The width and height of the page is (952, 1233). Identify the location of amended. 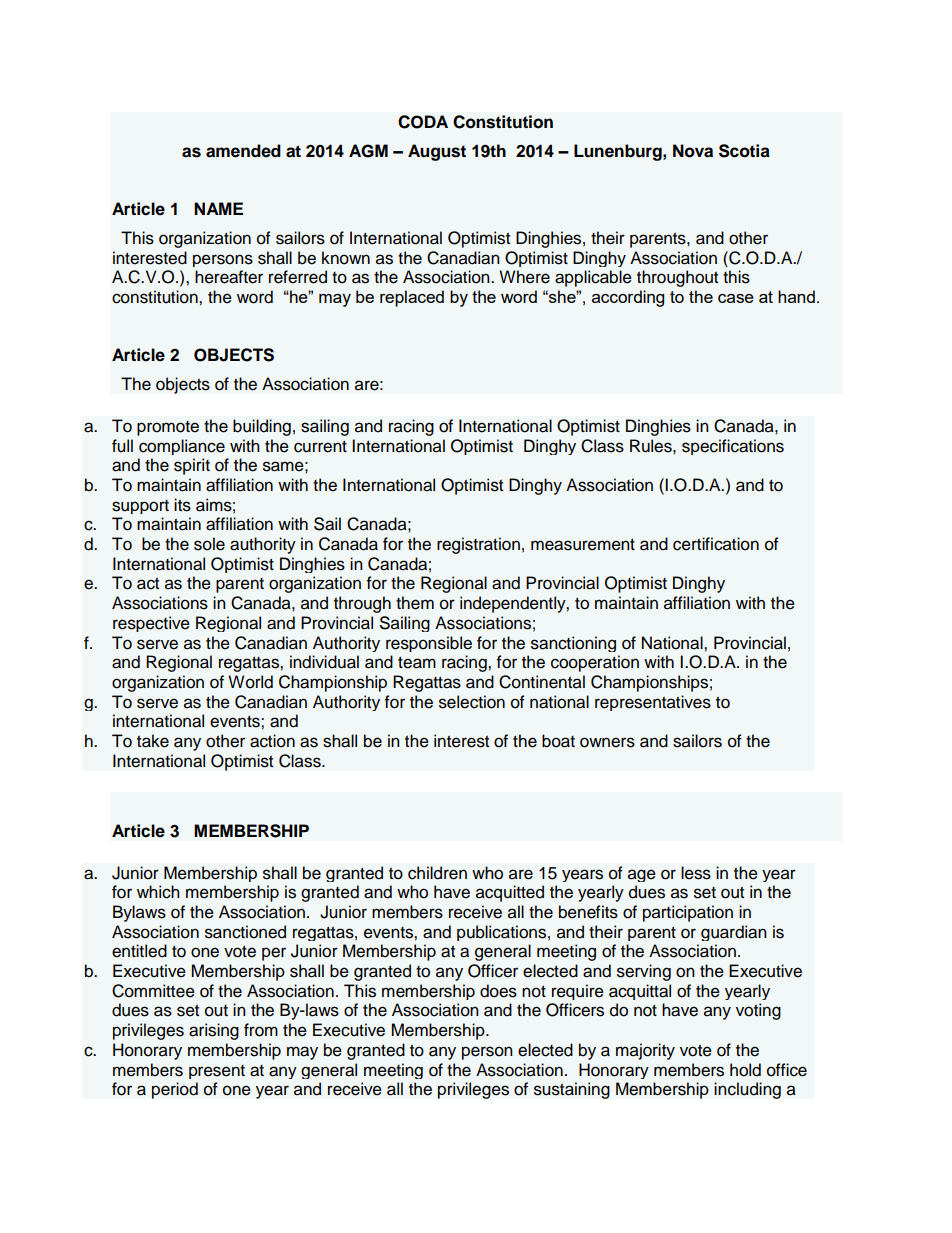
(243, 151).
